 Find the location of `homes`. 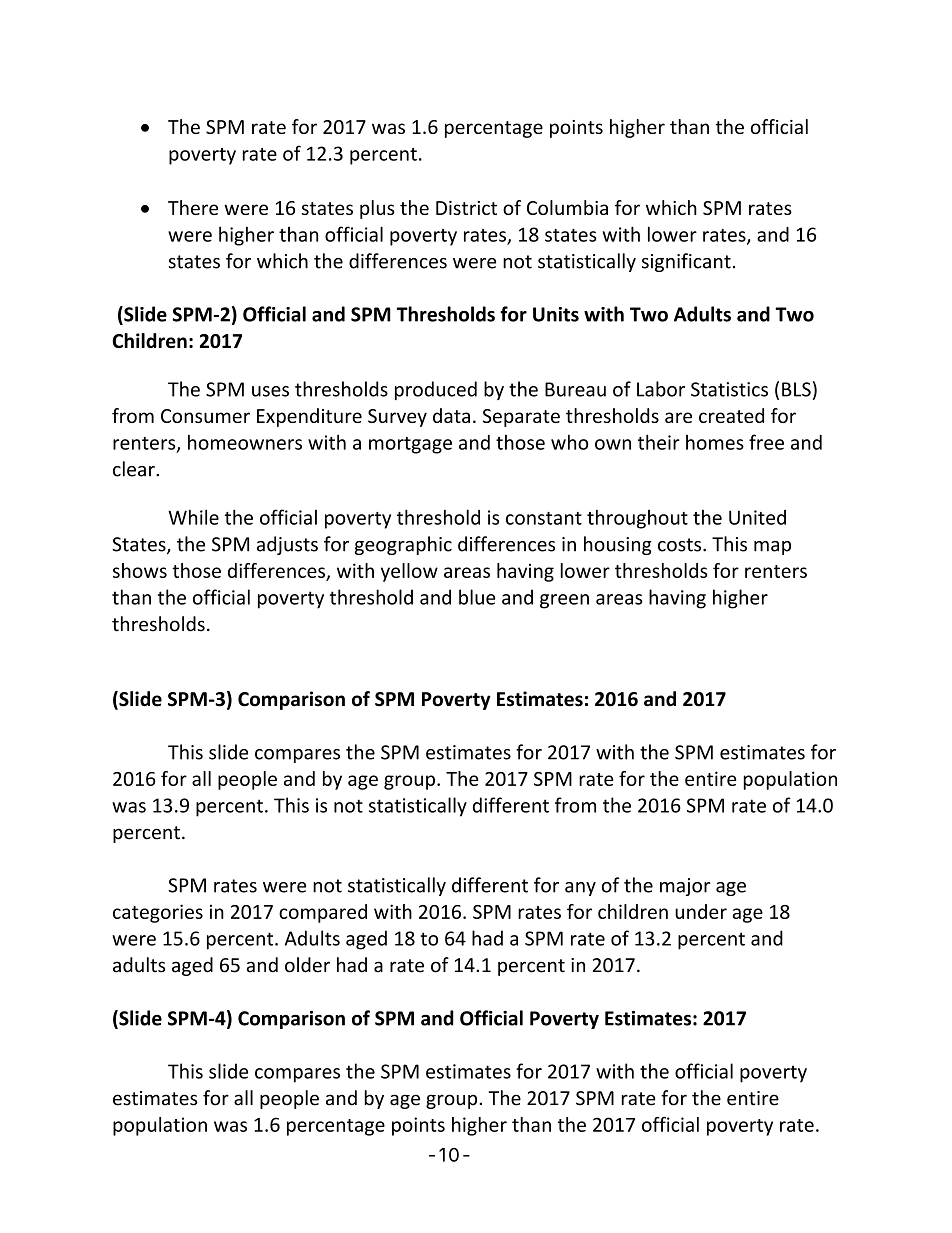

homes is located at coordinates (715, 442).
